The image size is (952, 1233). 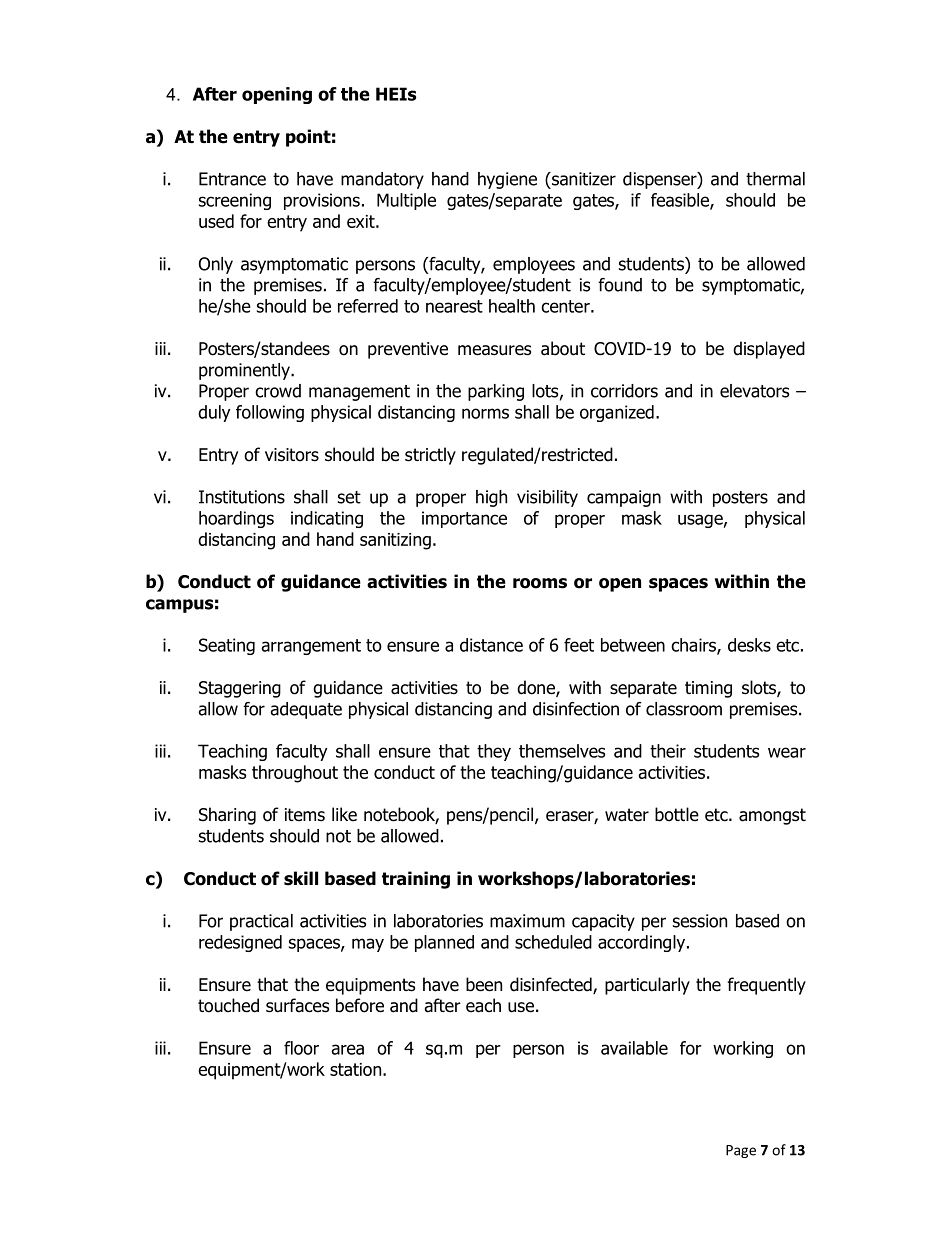 What do you see at coordinates (507, 180) in the screenshot?
I see `hygiene` at bounding box center [507, 180].
